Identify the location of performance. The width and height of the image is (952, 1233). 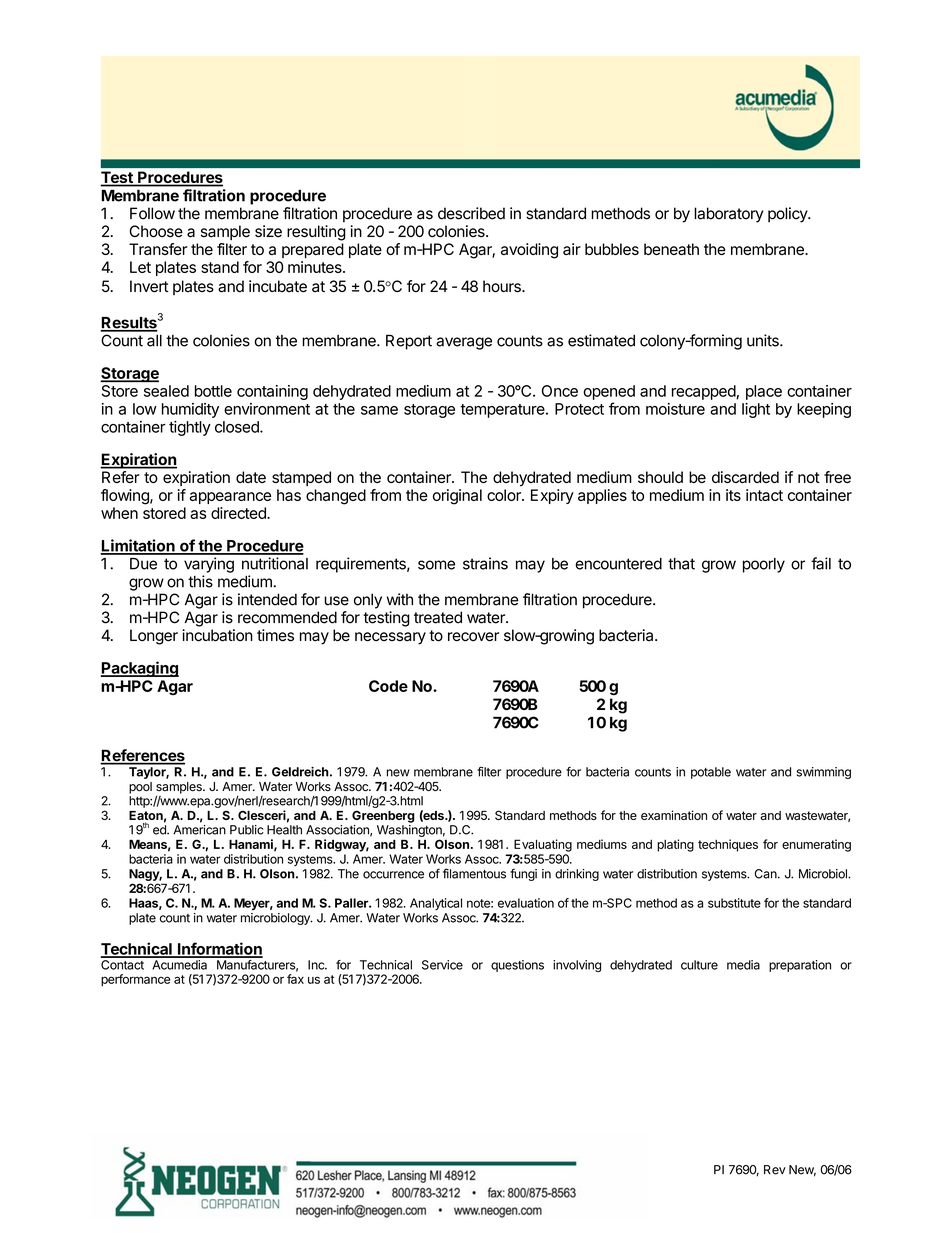
(135, 980).
